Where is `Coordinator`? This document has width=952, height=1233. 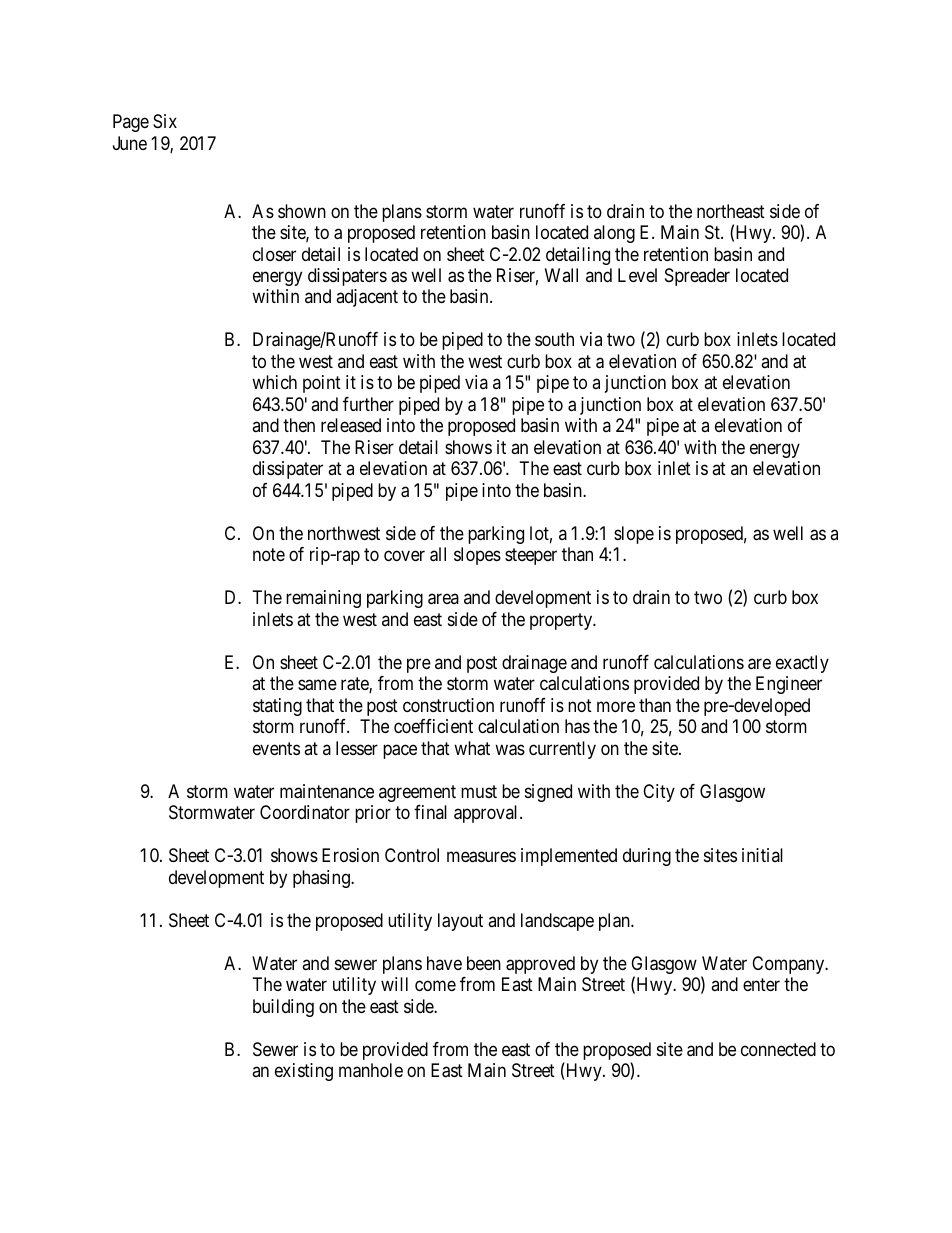 Coordinator is located at coordinates (305, 812).
